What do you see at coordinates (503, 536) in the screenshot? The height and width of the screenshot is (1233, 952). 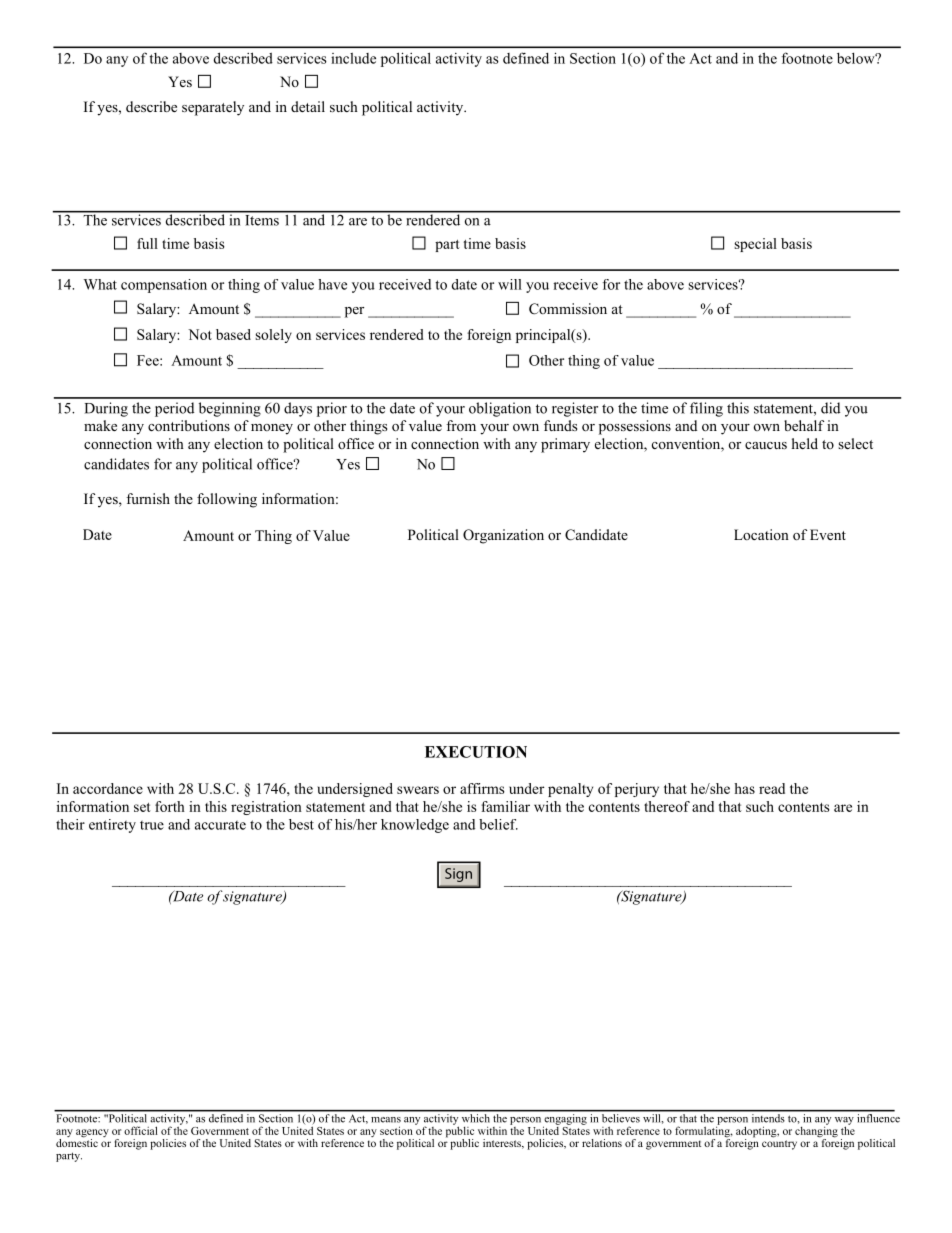 I see `Organization` at bounding box center [503, 536].
